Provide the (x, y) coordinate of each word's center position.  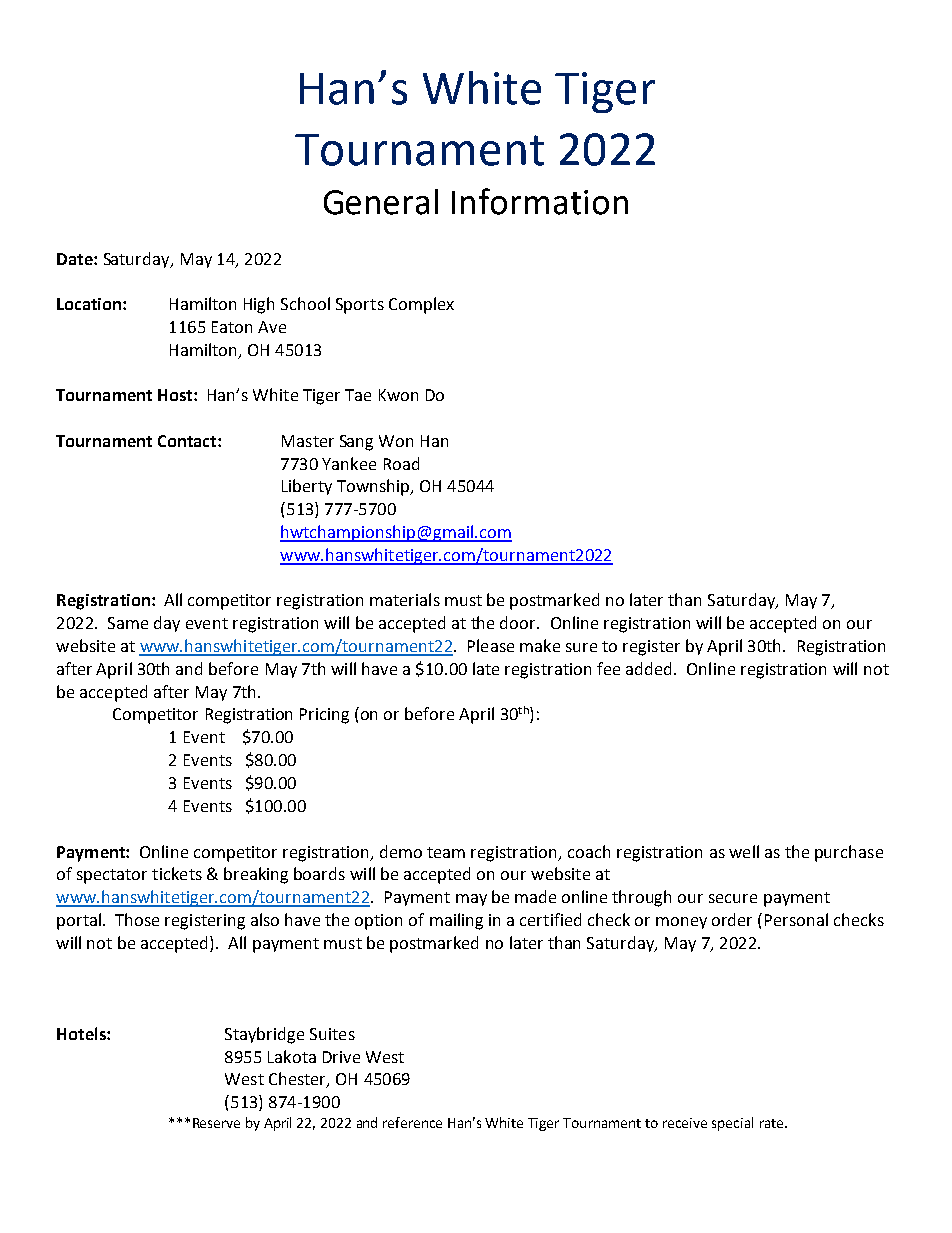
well (744, 851)
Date (76, 259)
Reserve (216, 1123)
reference (412, 1122)
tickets (177, 873)
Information (540, 201)
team (446, 852)
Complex (421, 305)
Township (374, 487)
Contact (188, 441)
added (648, 668)
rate (773, 1123)
